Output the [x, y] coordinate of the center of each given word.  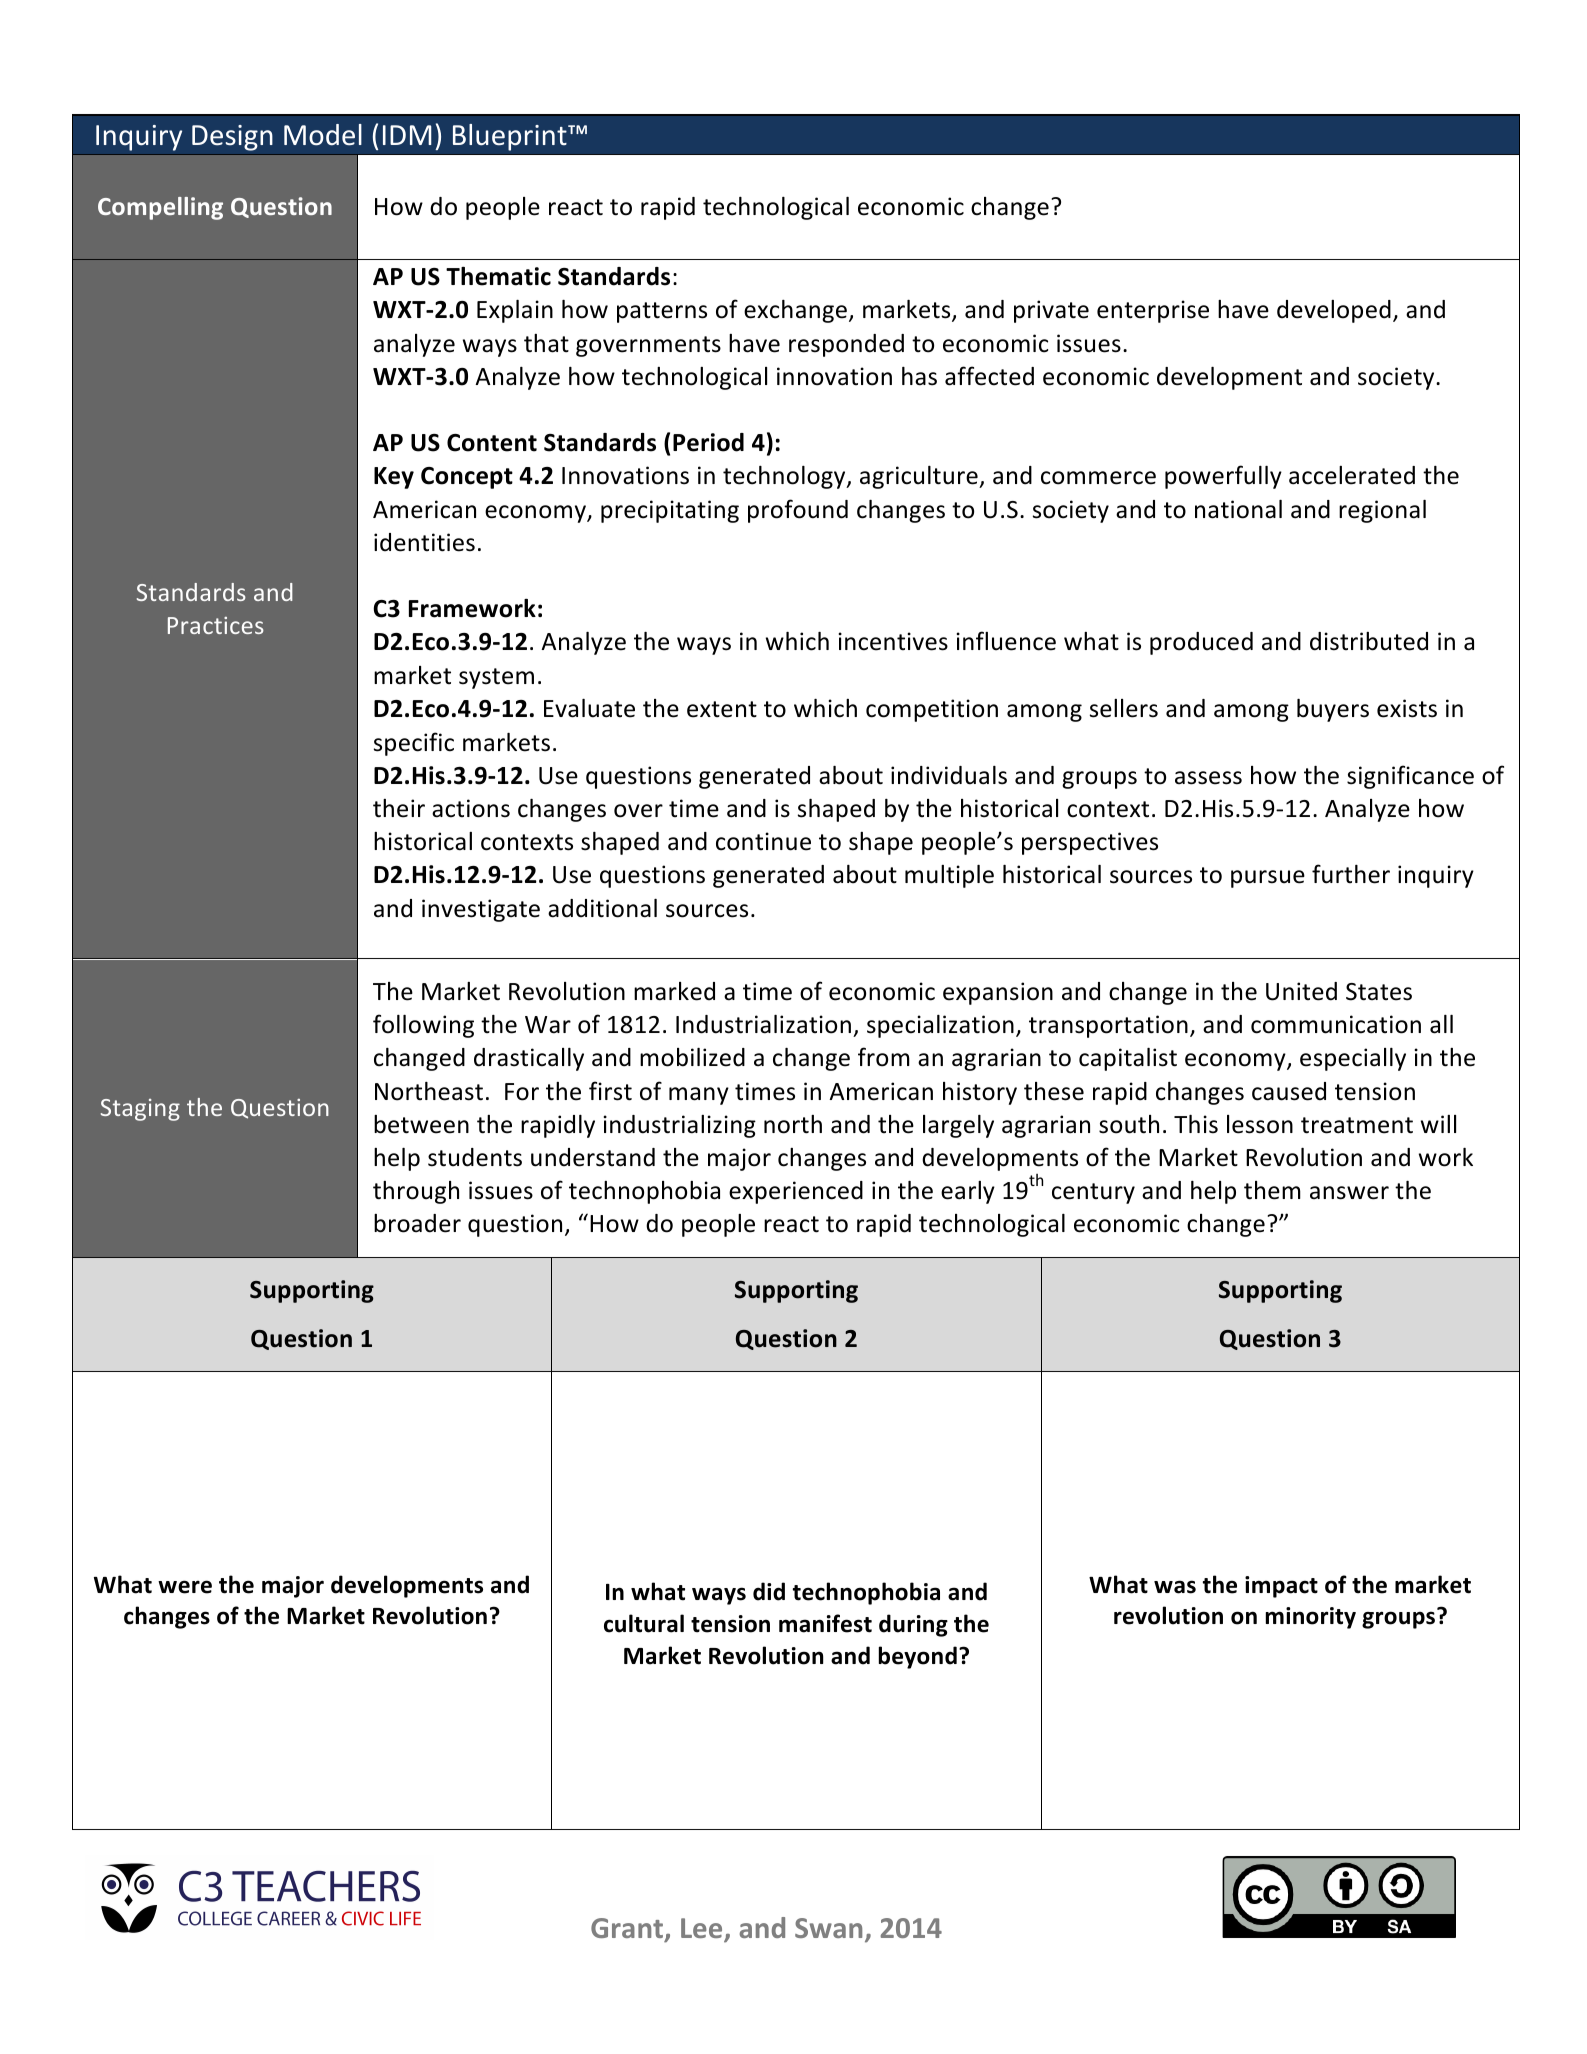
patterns [662, 312]
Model [323, 135]
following [423, 1026]
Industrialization [763, 1024]
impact [1281, 1587]
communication [1336, 1024]
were [185, 1587]
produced [1201, 643]
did [769, 1591]
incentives [893, 641]
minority [1311, 1618]
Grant [628, 1929]
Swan [828, 1928]
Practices [216, 625]
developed [1334, 311]
